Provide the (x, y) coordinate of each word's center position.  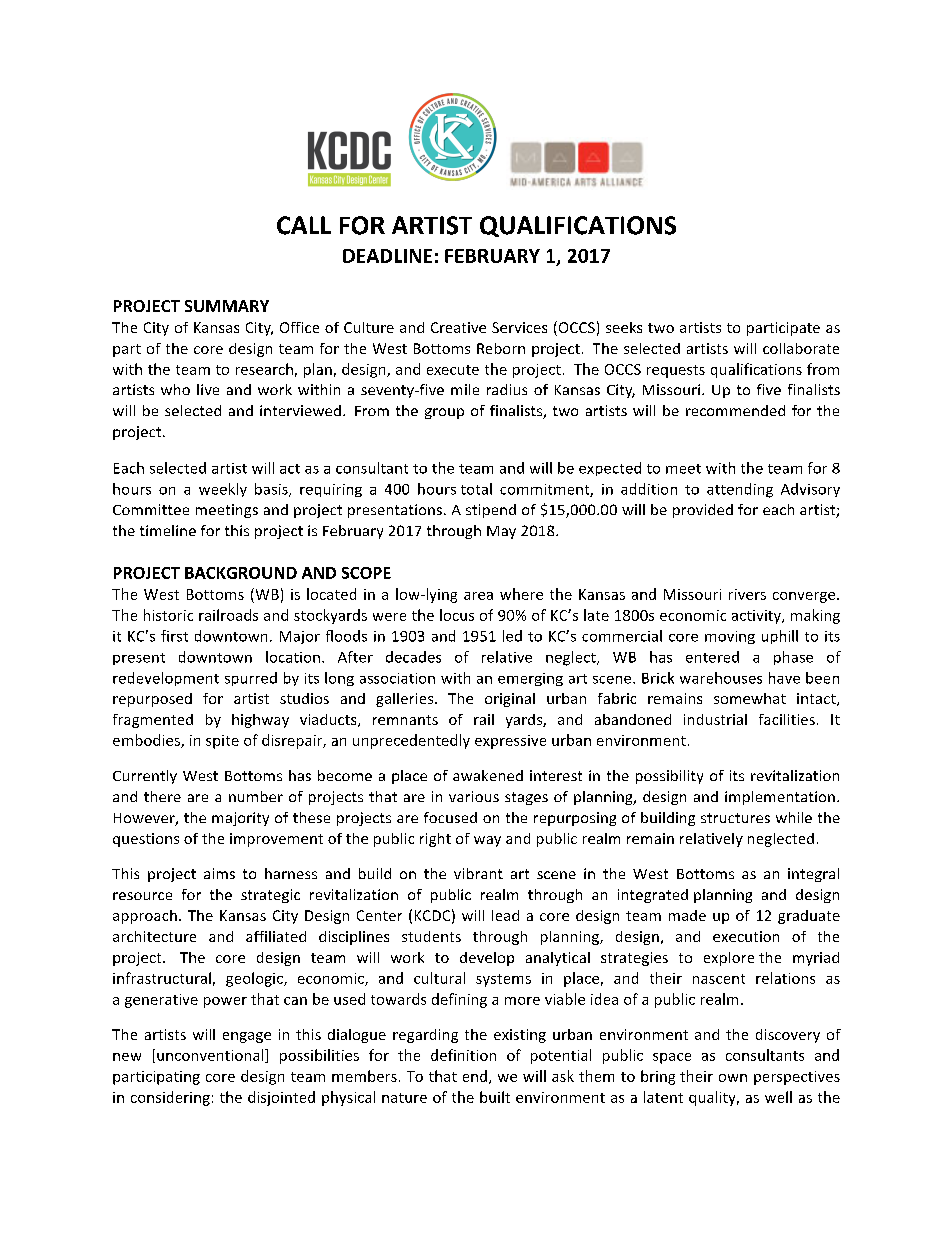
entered (712, 657)
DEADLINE (387, 256)
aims (219, 873)
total (476, 489)
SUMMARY (227, 306)
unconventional (211, 1056)
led (512, 636)
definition (463, 1055)
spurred (251, 679)
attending (740, 490)
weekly (223, 490)
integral (813, 875)
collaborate (801, 348)
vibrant (478, 873)
